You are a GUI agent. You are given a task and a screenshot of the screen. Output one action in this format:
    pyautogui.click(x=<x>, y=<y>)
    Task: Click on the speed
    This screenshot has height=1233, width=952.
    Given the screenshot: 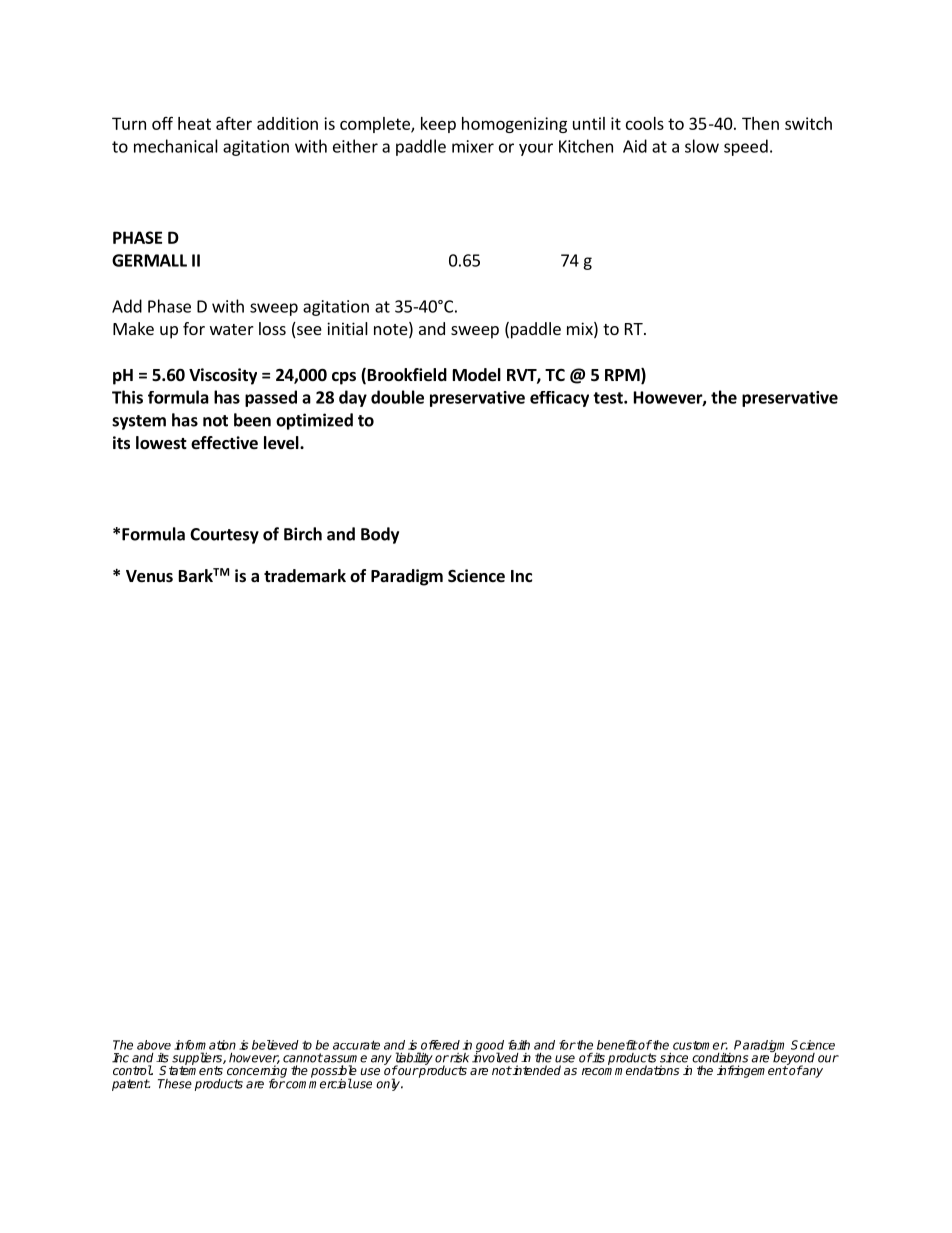 What is the action you would take?
    pyautogui.click(x=746, y=147)
